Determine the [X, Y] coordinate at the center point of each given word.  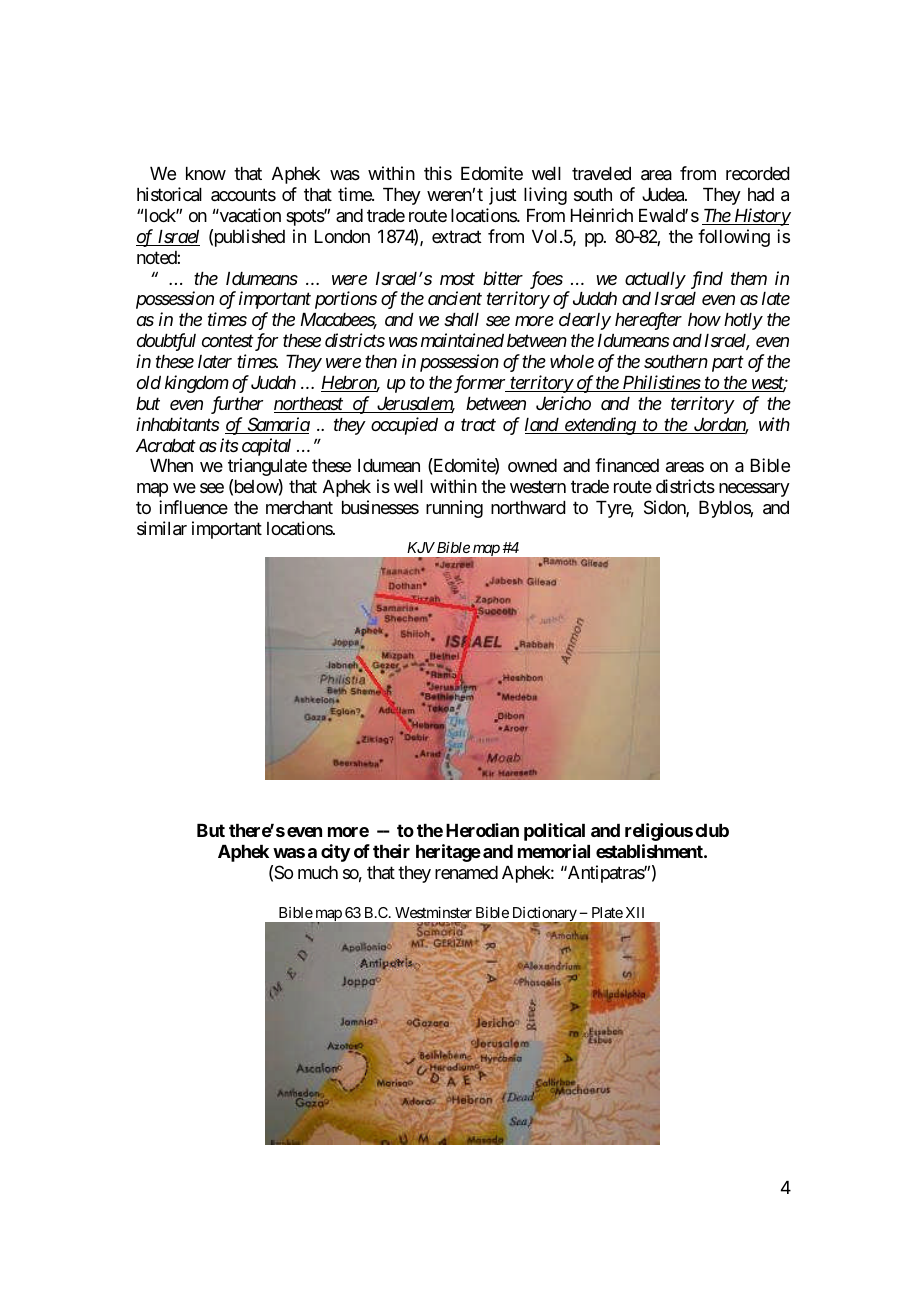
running [454, 509]
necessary [754, 490]
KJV [421, 547]
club [712, 830]
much [318, 872]
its [229, 445]
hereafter [648, 321]
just [503, 196]
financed [627, 465]
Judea [664, 195]
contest [228, 341]
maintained [462, 340]
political [554, 832]
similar [162, 528]
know [206, 173]
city [336, 853]
